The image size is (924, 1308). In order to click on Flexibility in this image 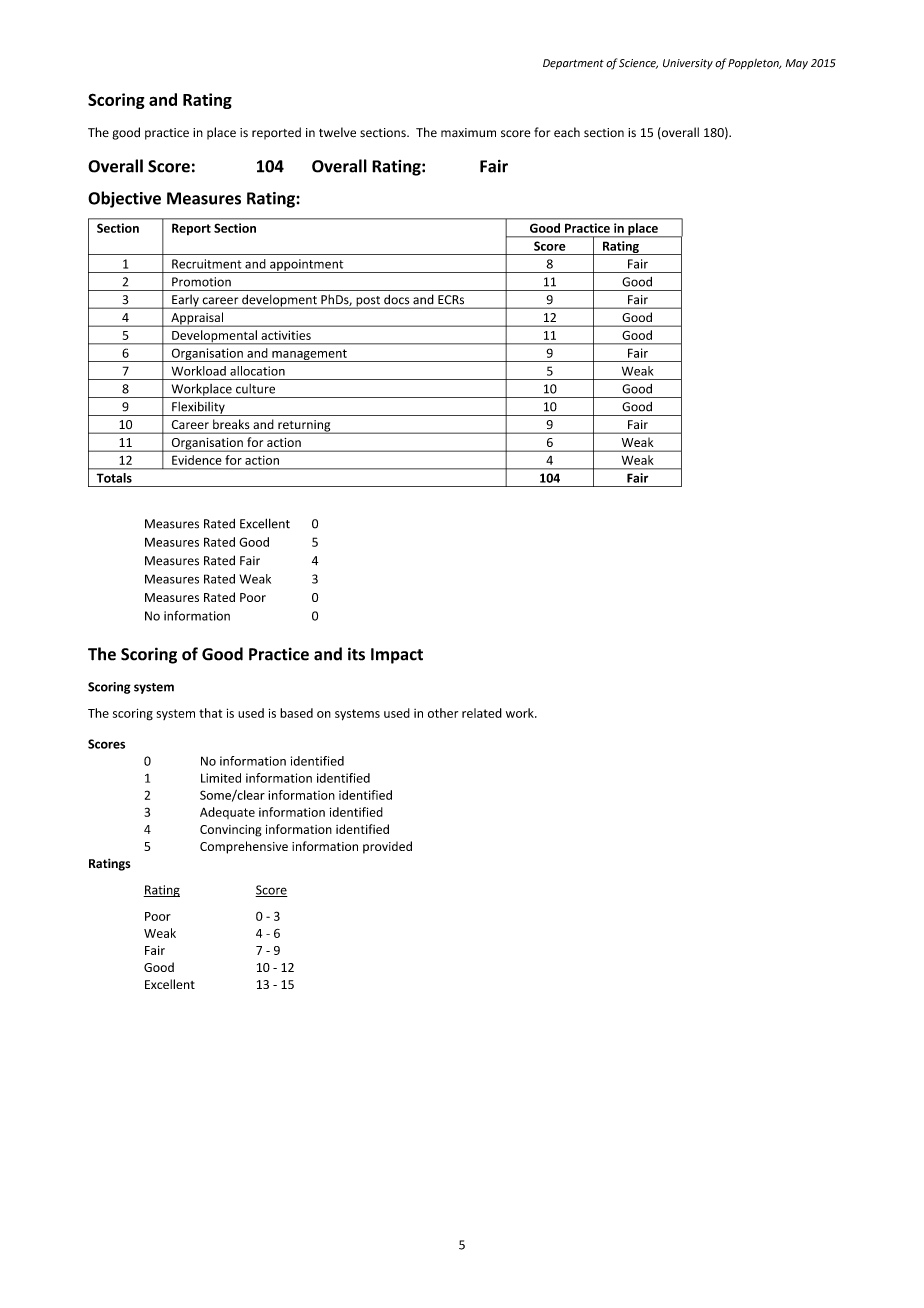, I will do `click(198, 408)`.
